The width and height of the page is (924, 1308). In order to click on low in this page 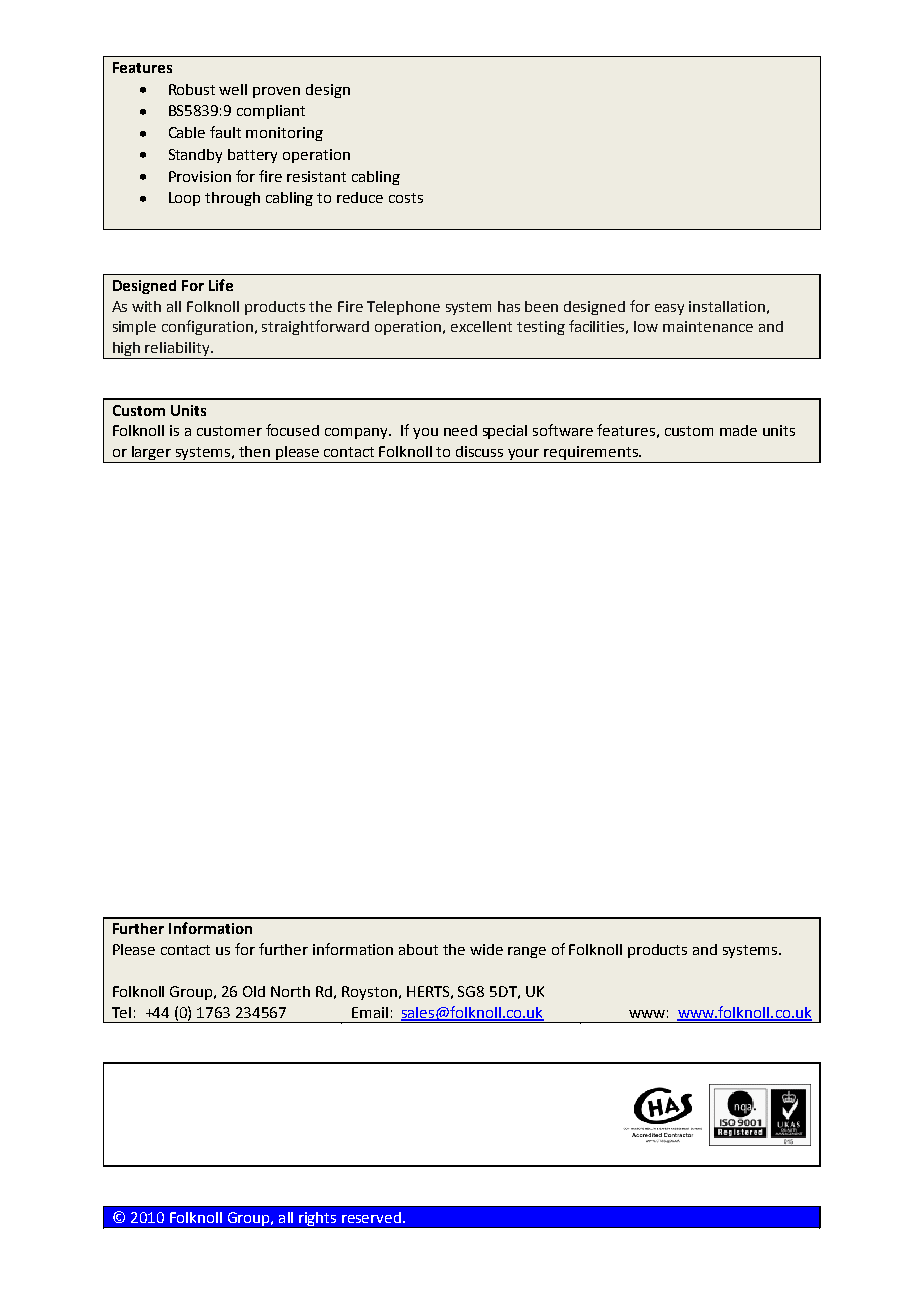, I will do `click(646, 326)`.
